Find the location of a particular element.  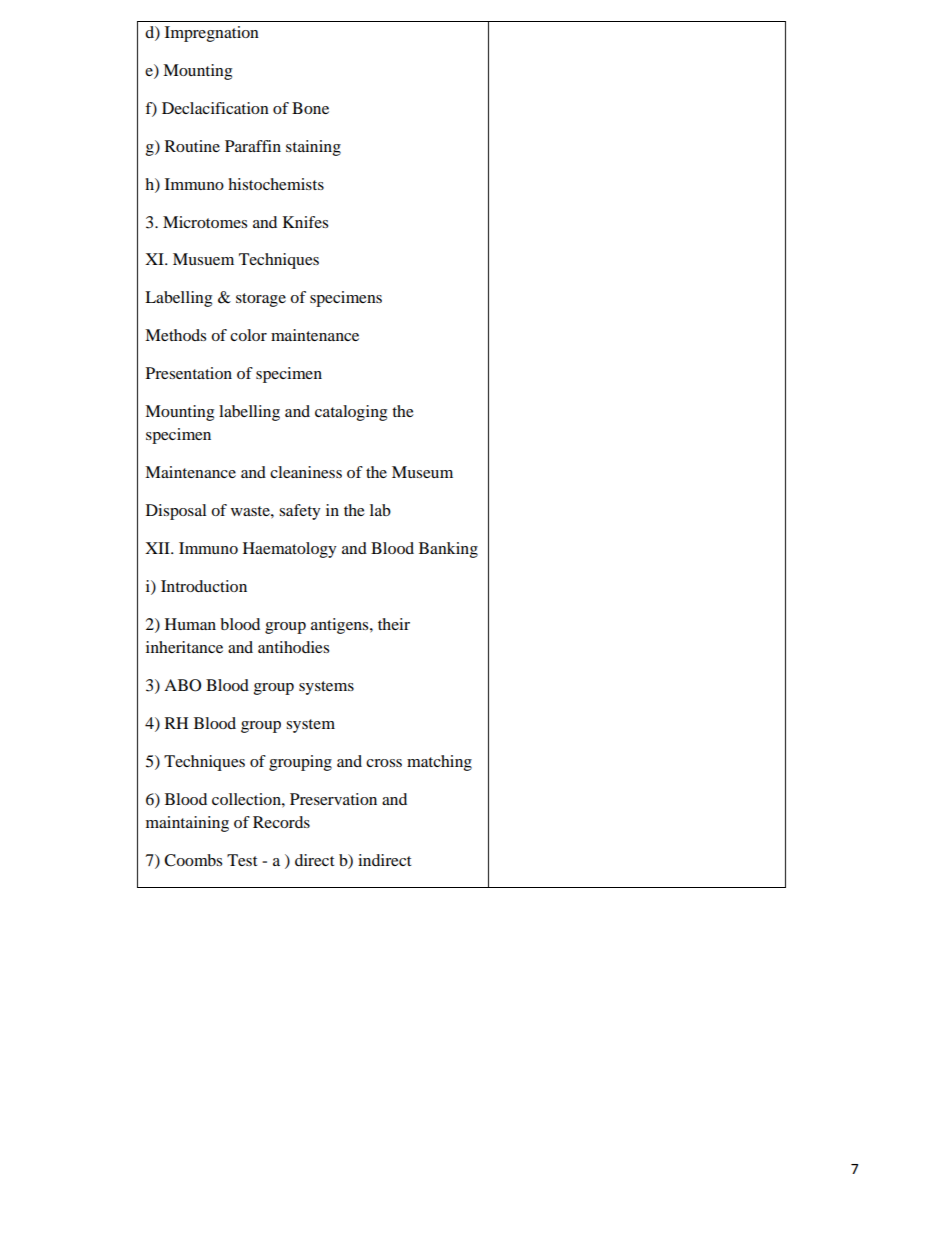

Museum is located at coordinates (422, 472).
